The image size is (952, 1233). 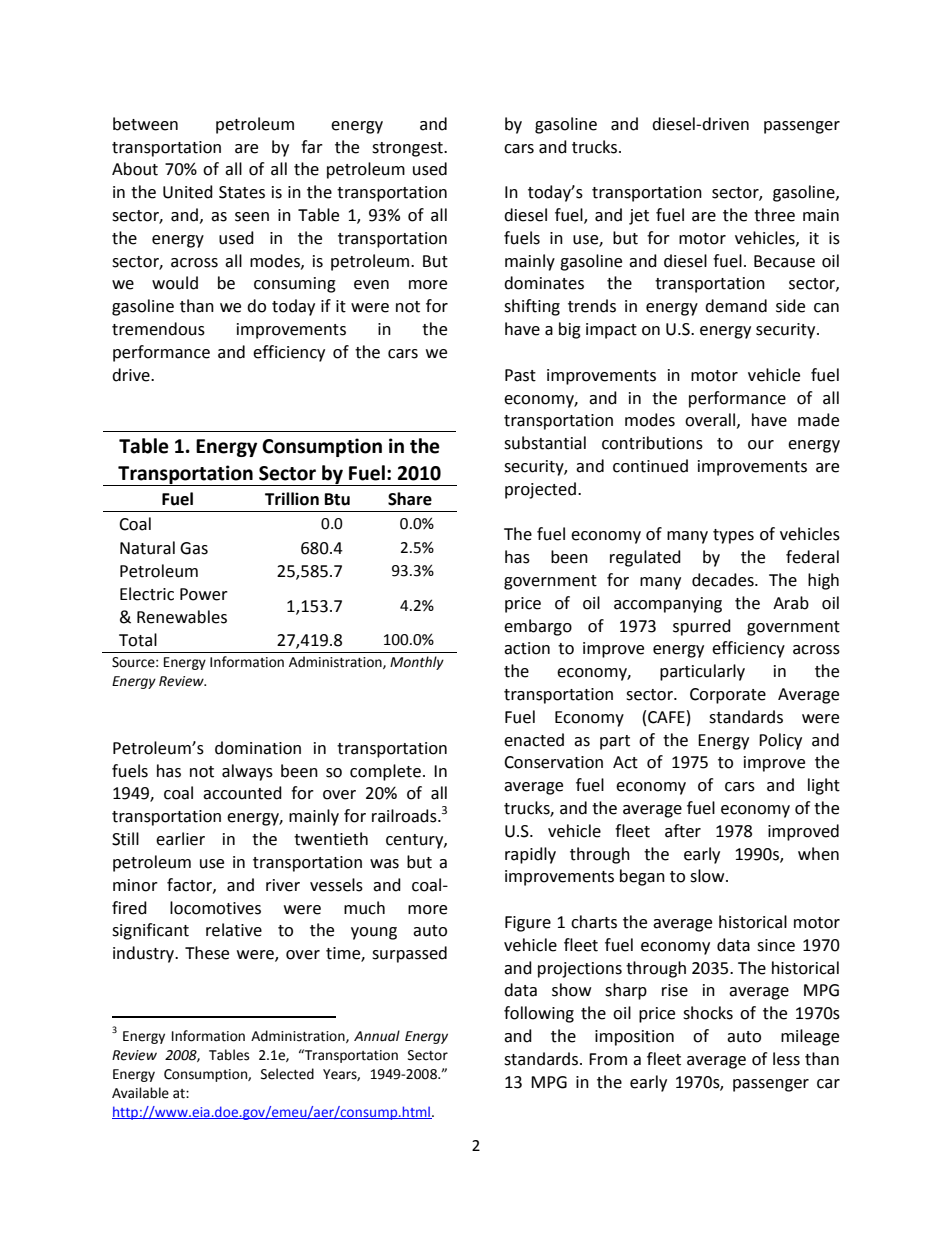 I want to click on Selected, so click(x=287, y=1074).
